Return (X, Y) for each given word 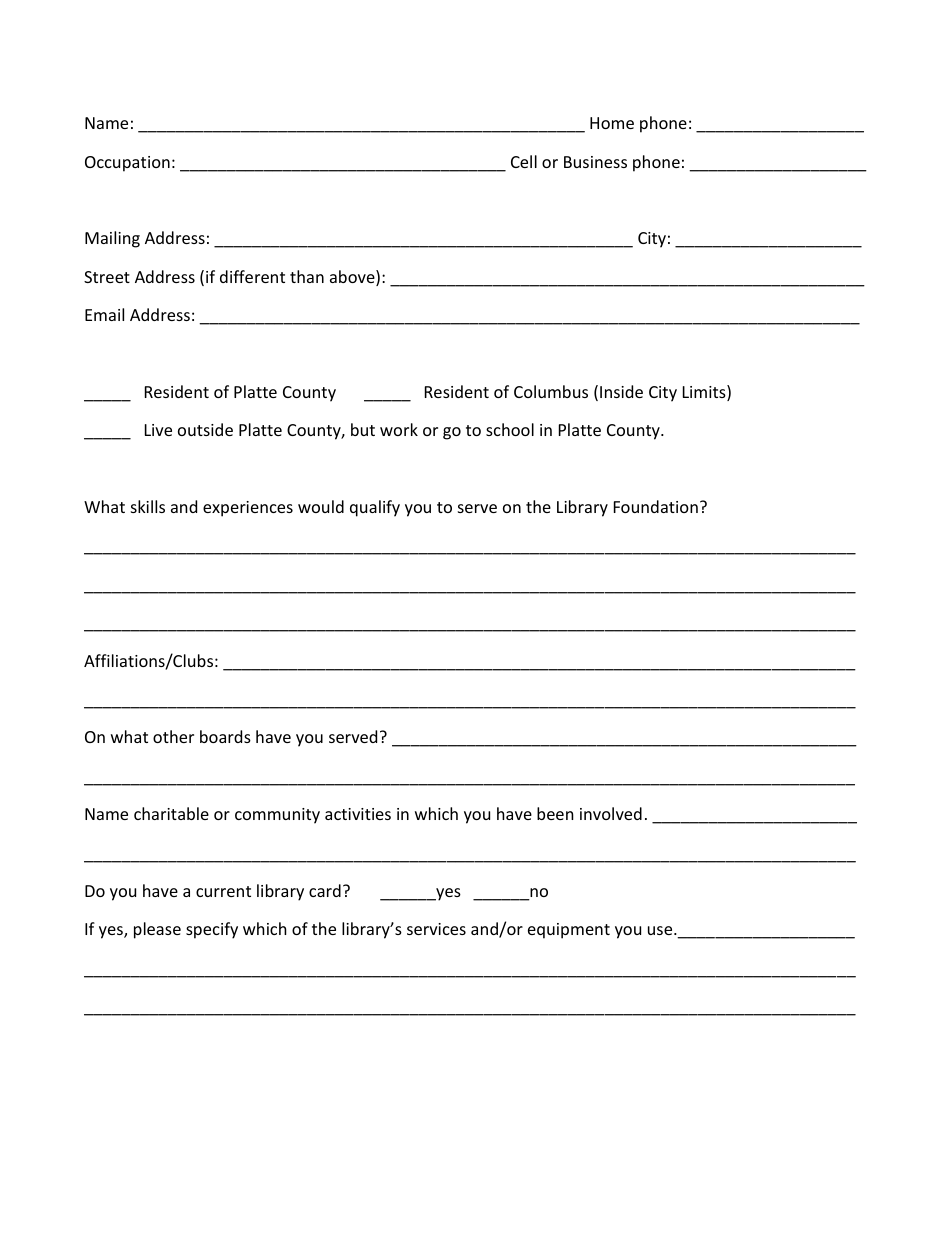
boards (225, 736)
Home (612, 123)
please (157, 930)
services (436, 929)
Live (158, 430)
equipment (569, 931)
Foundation (656, 506)
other (173, 736)
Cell (524, 161)
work (399, 429)
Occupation (127, 164)
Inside (621, 391)
